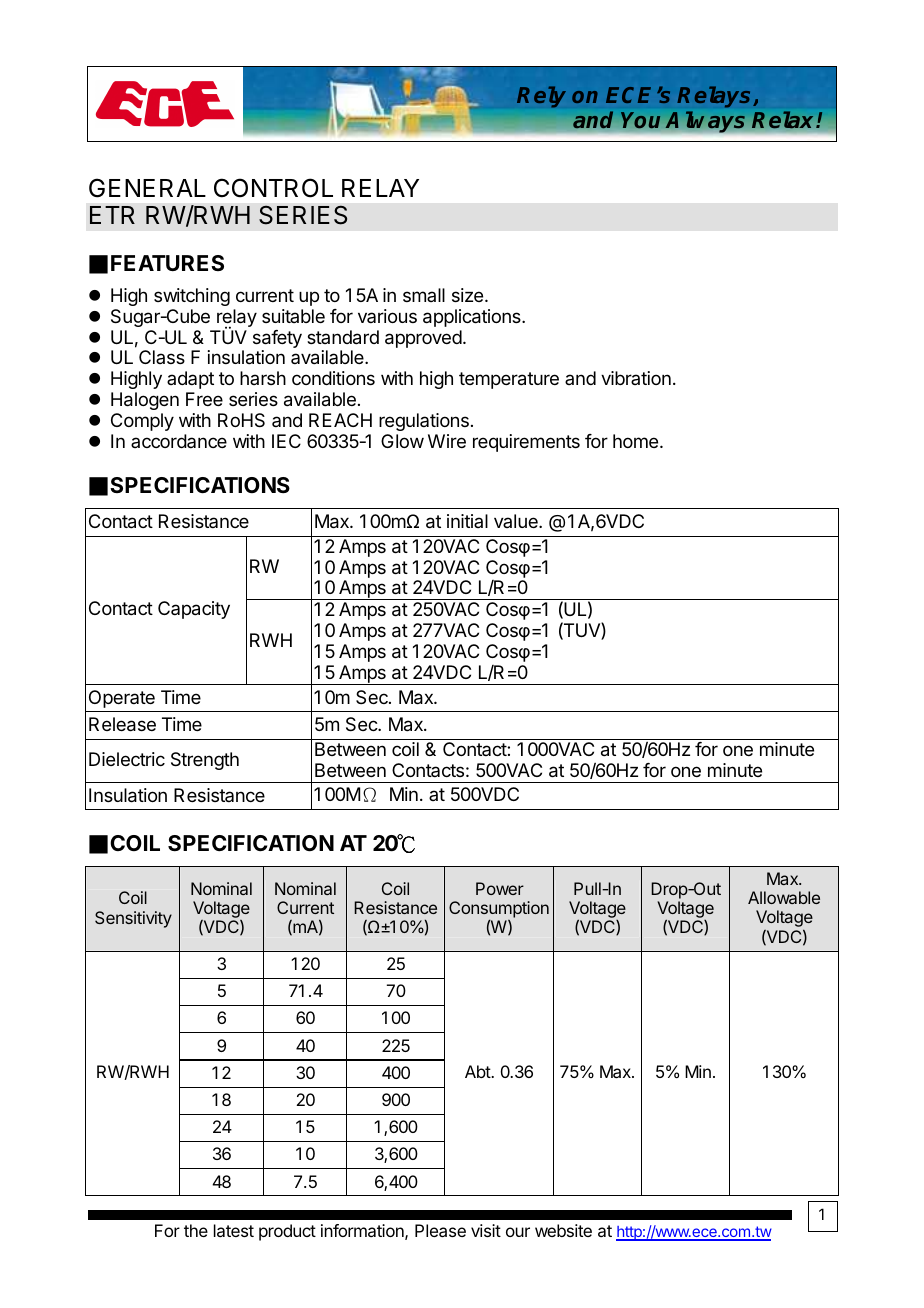 The width and height of the screenshot is (924, 1308). What do you see at coordinates (147, 188) in the screenshot?
I see `GENERAL` at bounding box center [147, 188].
